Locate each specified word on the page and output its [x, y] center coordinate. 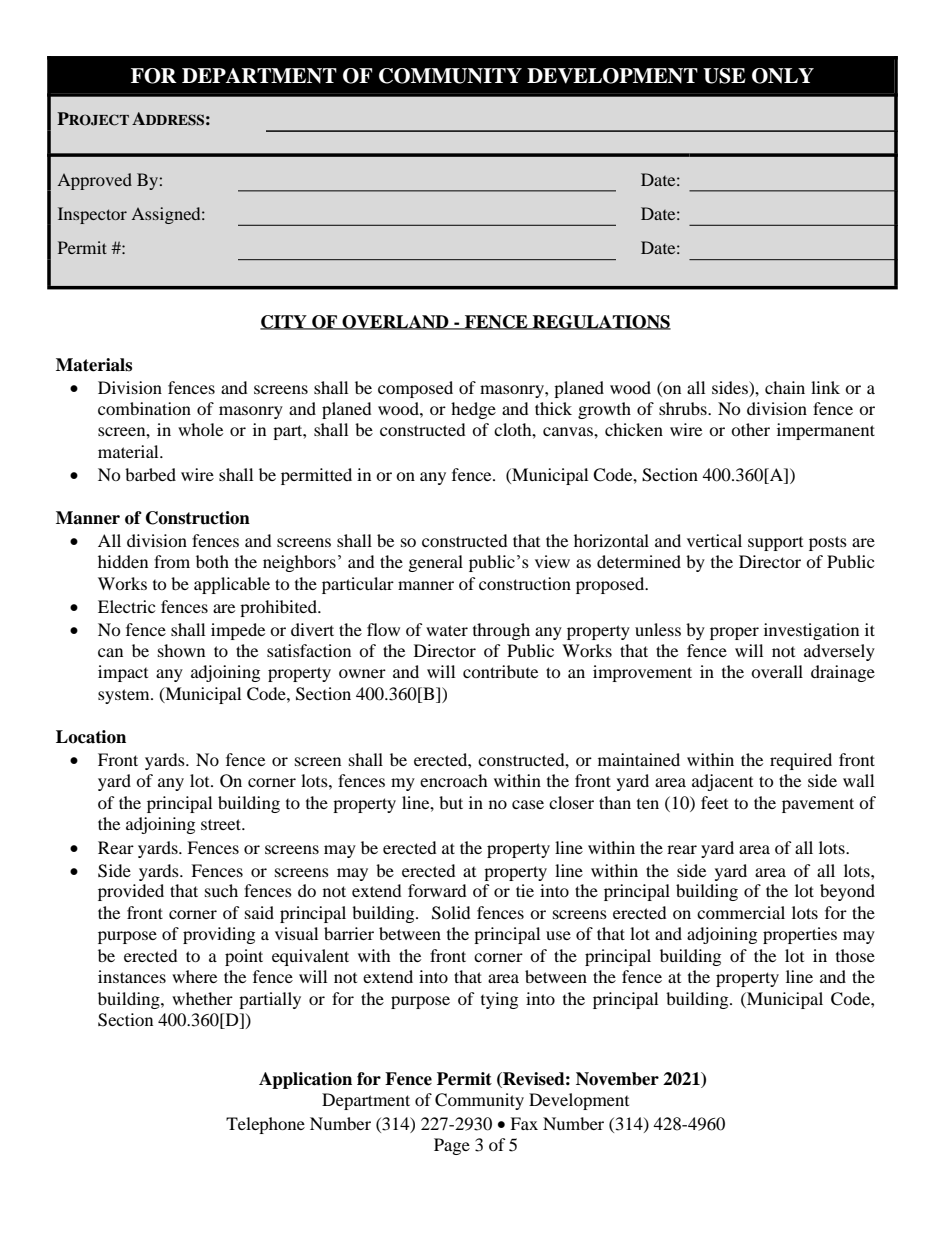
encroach [454, 780]
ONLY [783, 76]
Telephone [265, 1125]
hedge [473, 410]
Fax [524, 1123]
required [801, 761]
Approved [94, 181]
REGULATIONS [601, 322]
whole [200, 429]
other [750, 429]
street [222, 824]
